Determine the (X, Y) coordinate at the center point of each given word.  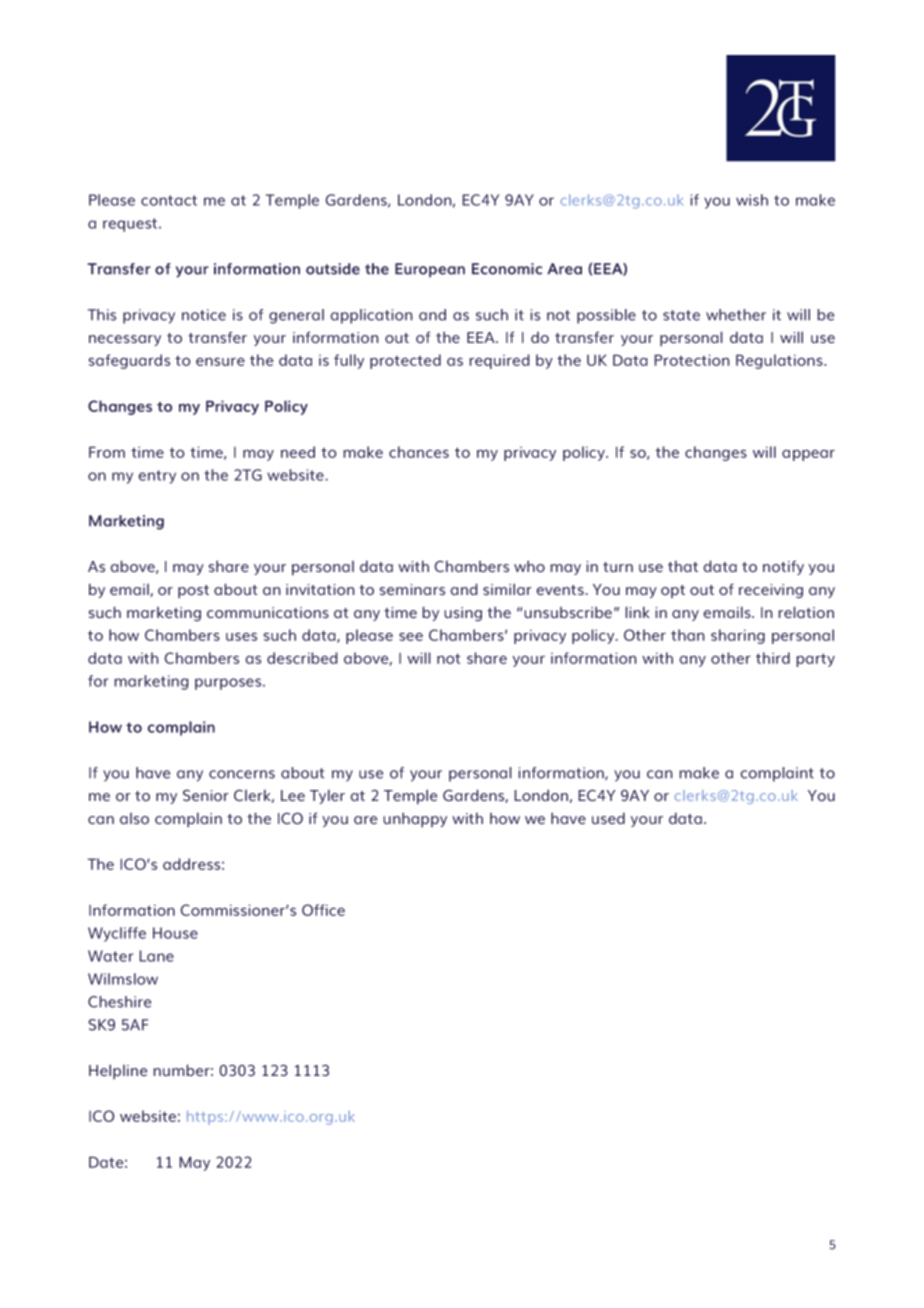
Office (323, 910)
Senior (206, 795)
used (608, 818)
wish (752, 200)
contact (169, 200)
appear (808, 455)
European (430, 270)
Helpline (118, 1072)
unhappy (415, 820)
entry (157, 477)
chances (419, 452)
